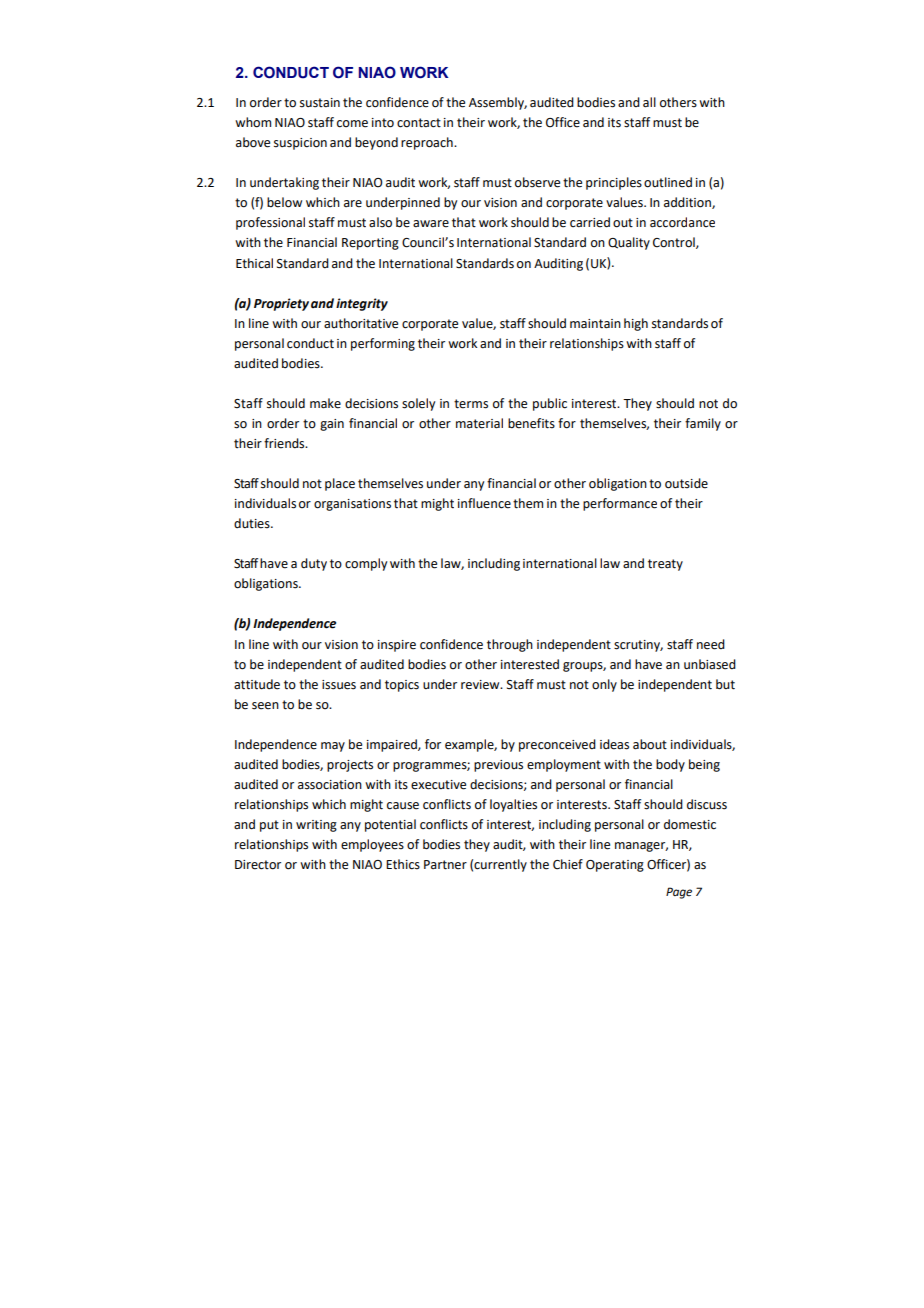 The width and height of the image is (924, 1308). What do you see at coordinates (300, 144) in the image?
I see `suspicion` at bounding box center [300, 144].
